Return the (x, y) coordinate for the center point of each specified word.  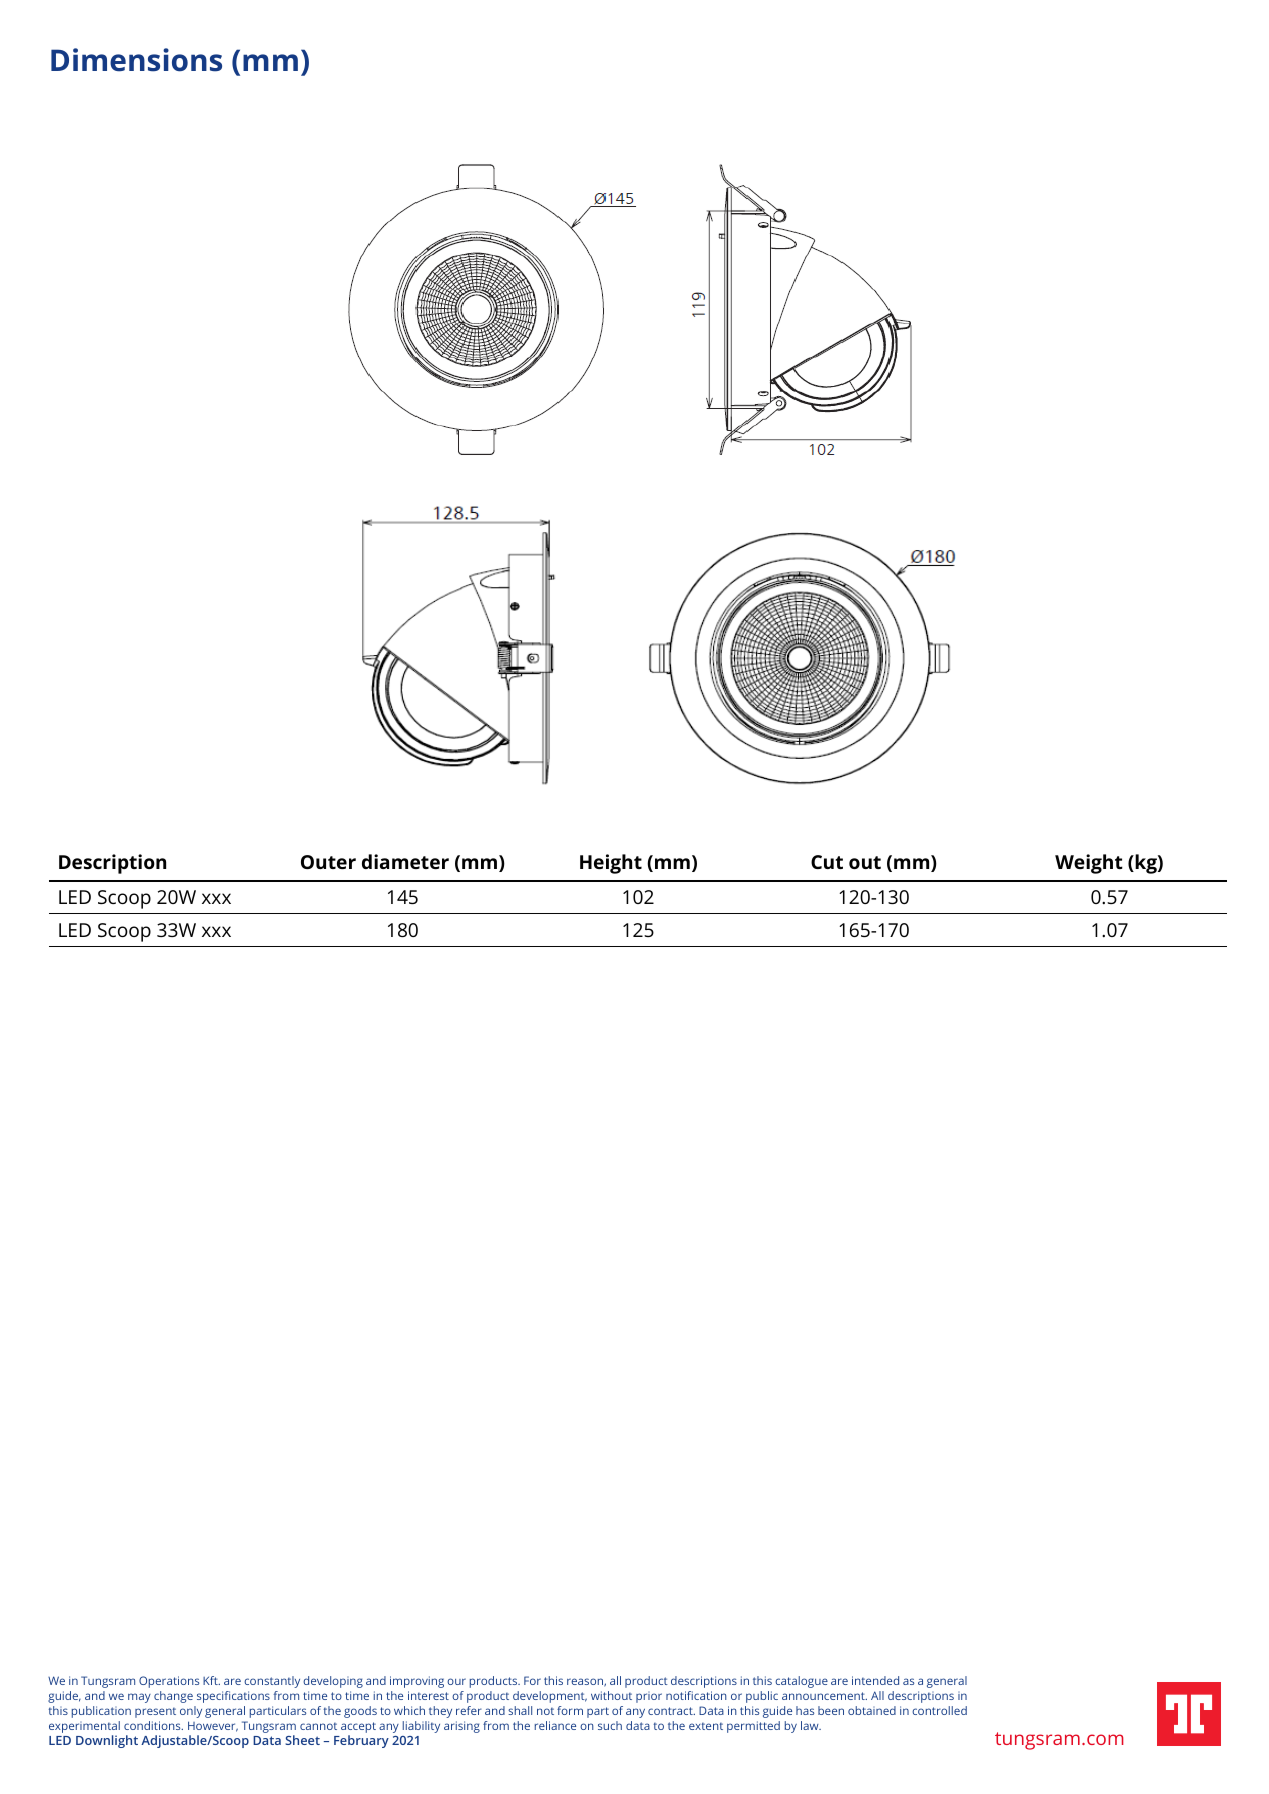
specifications (233, 1697)
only (191, 1712)
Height (611, 864)
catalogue (801, 1682)
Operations (169, 1682)
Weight (1089, 864)
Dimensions (136, 60)
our (456, 1681)
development (550, 1697)
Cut (827, 862)
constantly (272, 1682)
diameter (405, 861)
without (611, 1695)
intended (875, 1680)
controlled (939, 1710)
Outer (328, 862)
